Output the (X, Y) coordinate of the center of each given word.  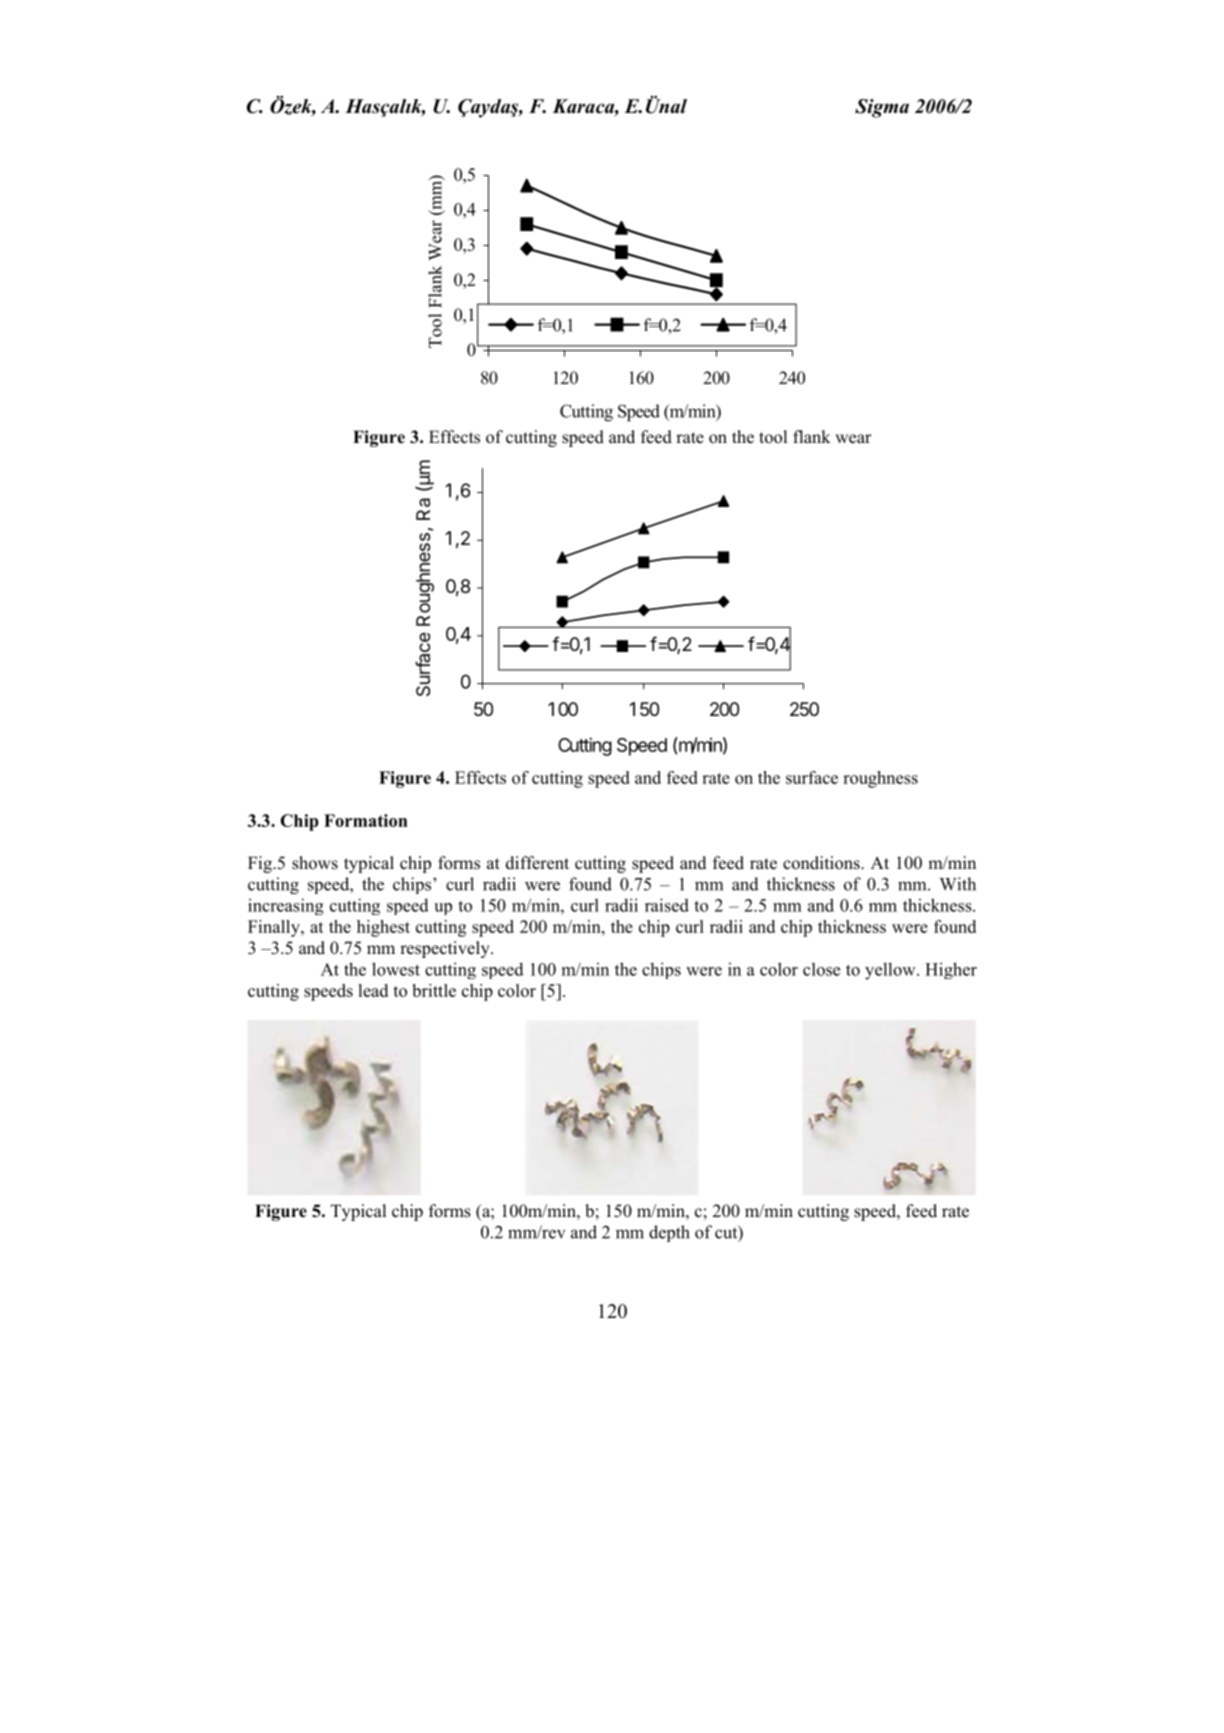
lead (373, 990)
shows (315, 863)
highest (383, 928)
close (821, 969)
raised (667, 905)
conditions (822, 863)
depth (669, 1233)
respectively (446, 949)
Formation (366, 820)
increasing (286, 906)
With (958, 884)
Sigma (882, 108)
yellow (891, 971)
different (537, 863)
